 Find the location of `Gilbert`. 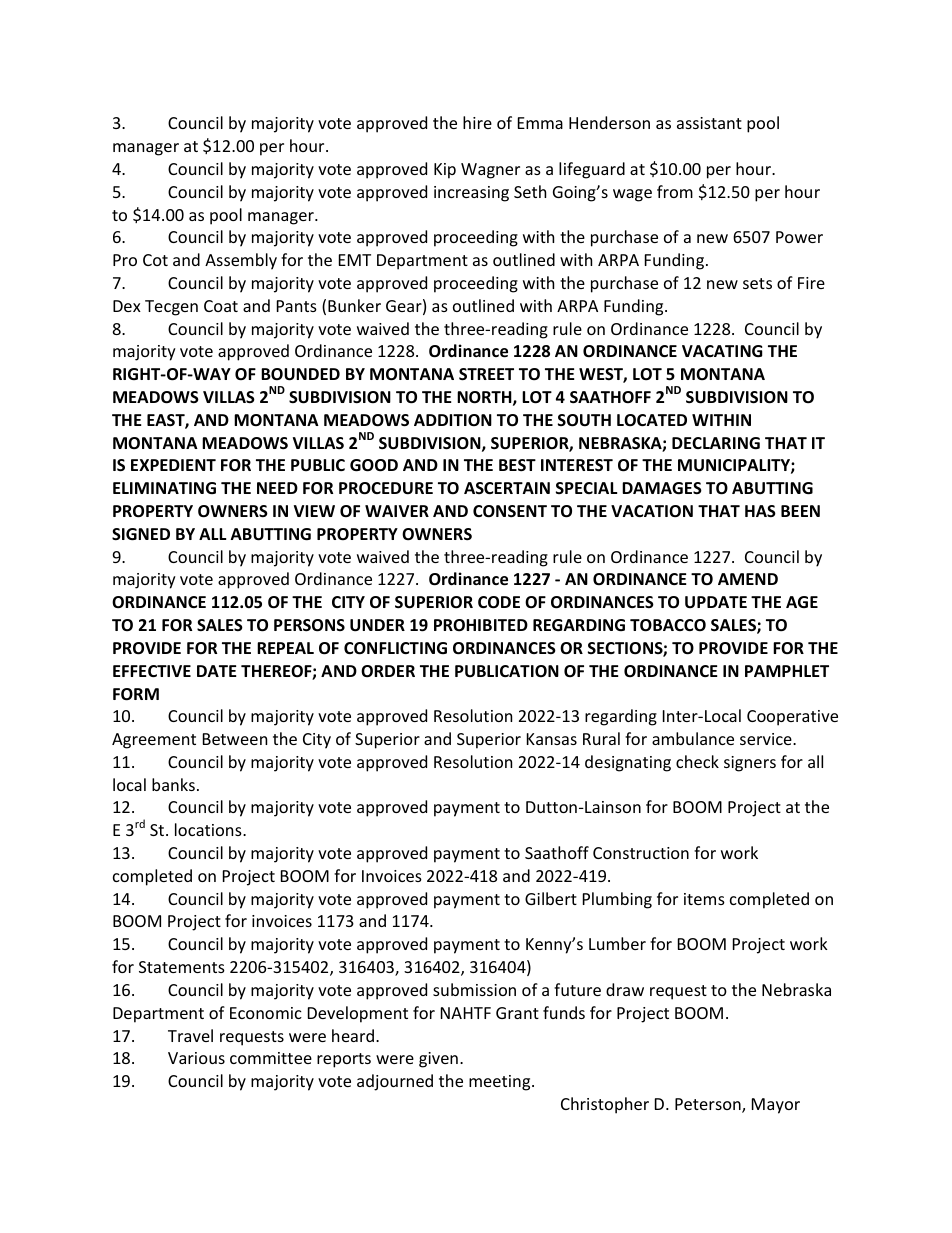

Gilbert is located at coordinates (551, 898).
